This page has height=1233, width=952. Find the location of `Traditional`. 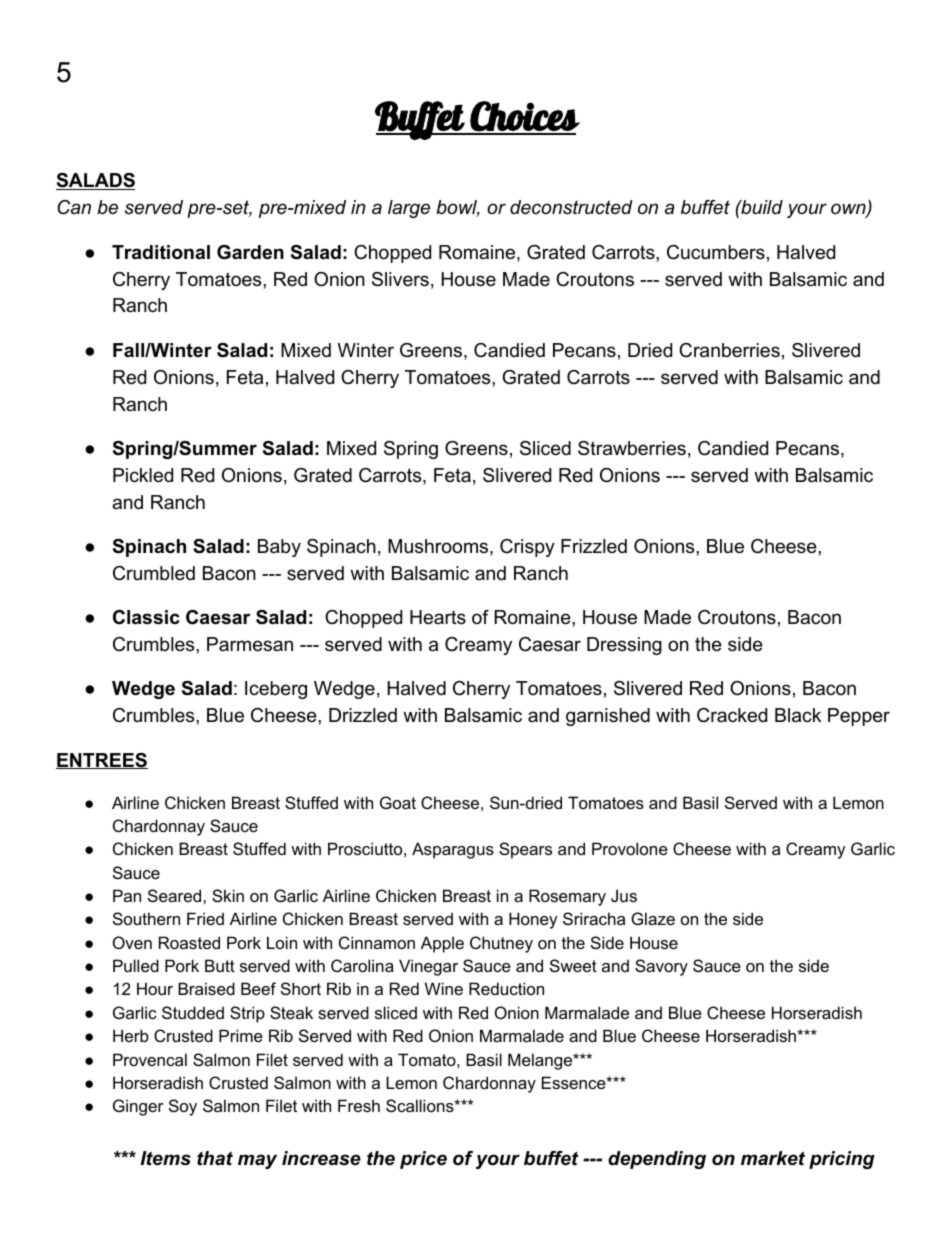

Traditional is located at coordinates (161, 252).
